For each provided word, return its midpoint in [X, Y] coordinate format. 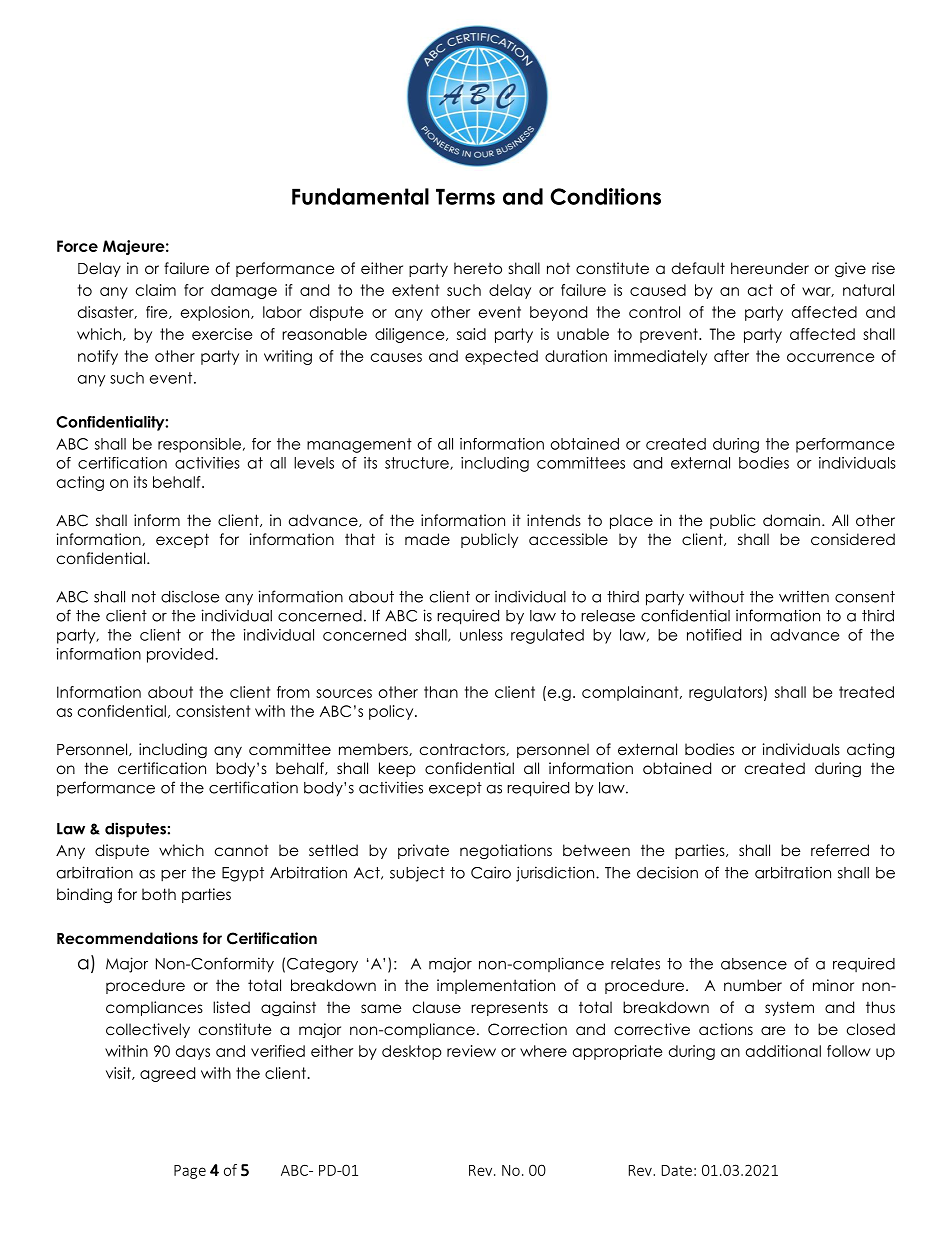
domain [791, 520]
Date [677, 1170]
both [159, 894]
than [441, 692]
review [471, 1051]
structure [418, 463]
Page [190, 1172]
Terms [465, 196]
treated [866, 692]
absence [754, 964]
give [850, 270]
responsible [199, 445]
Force [77, 246]
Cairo [491, 872]
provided [181, 655]
